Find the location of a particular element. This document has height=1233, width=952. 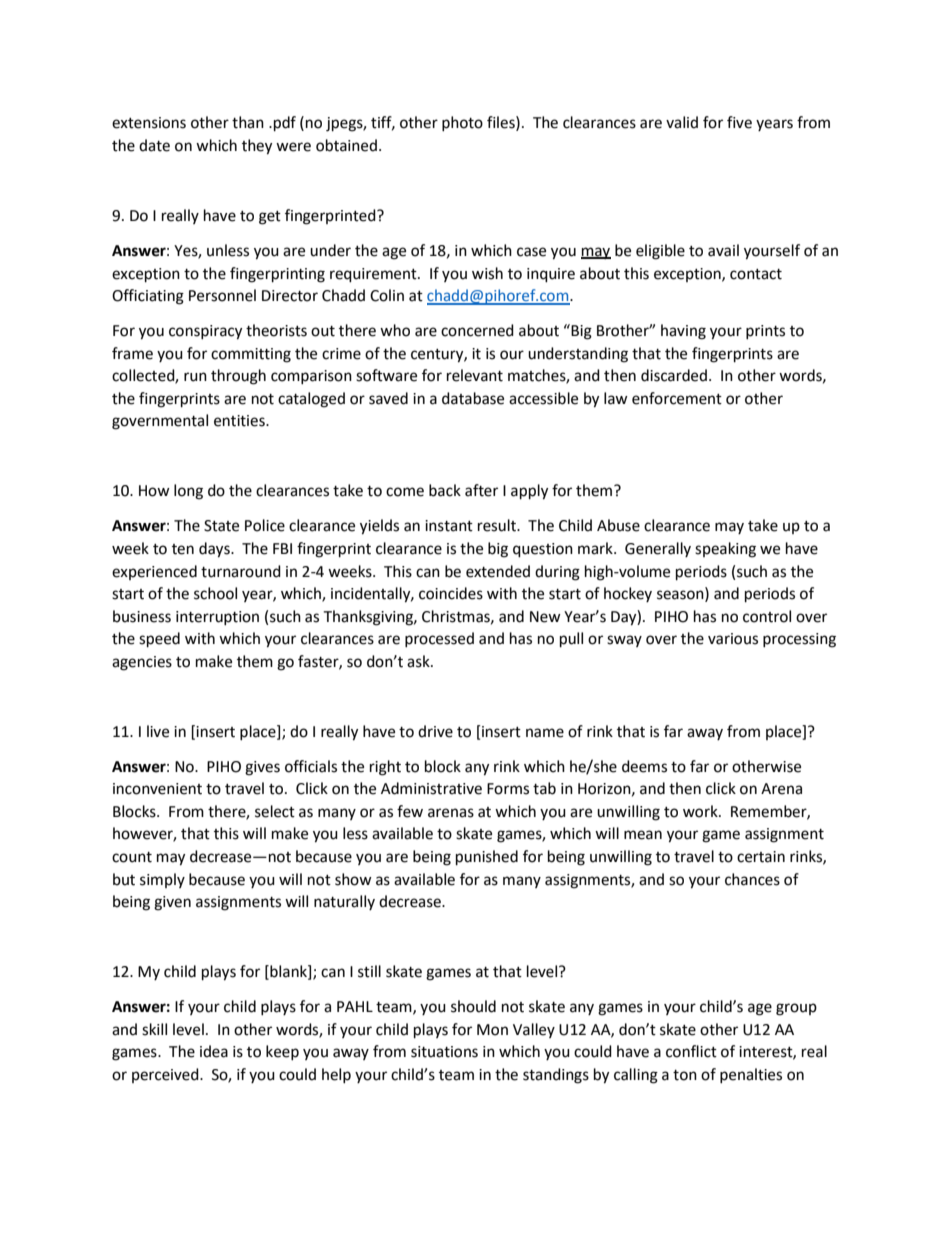

run is located at coordinates (195, 377).
